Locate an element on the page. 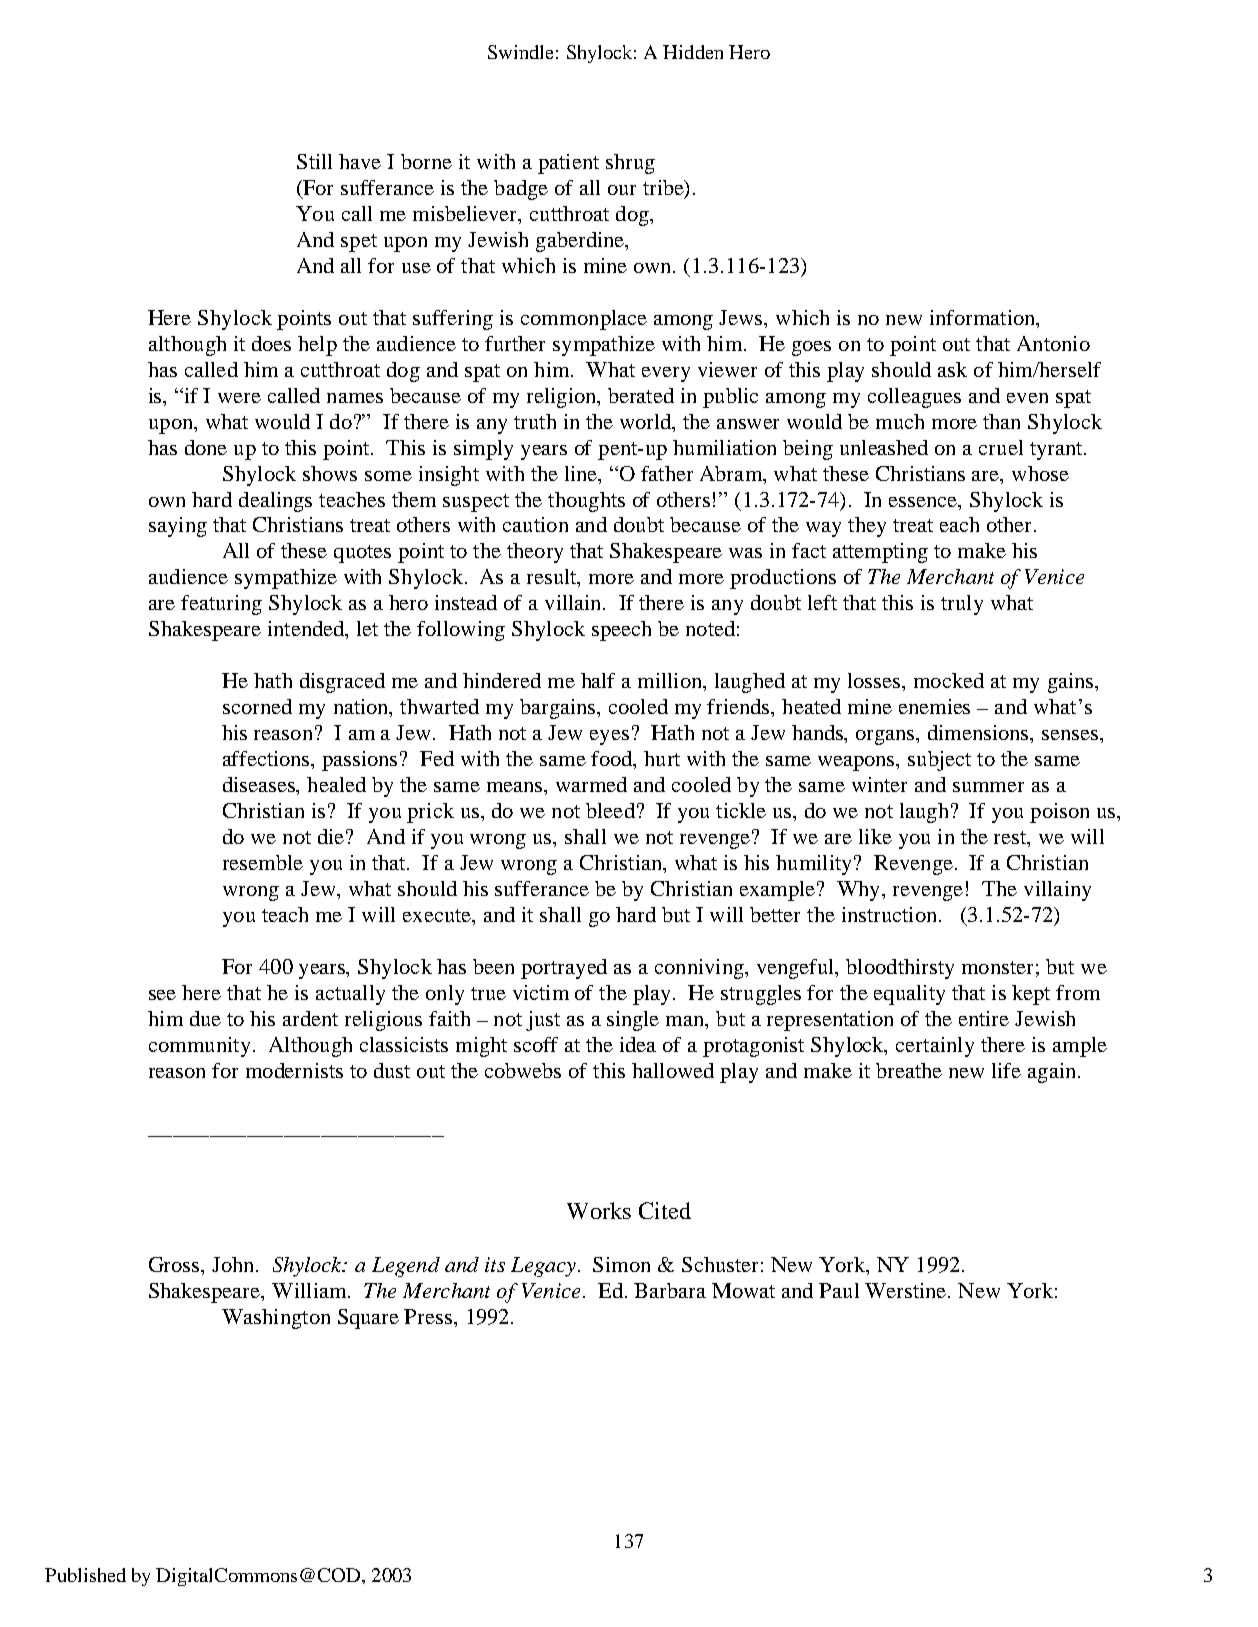 The width and height of the document is (1258, 1627). cruel is located at coordinates (1001, 447).
